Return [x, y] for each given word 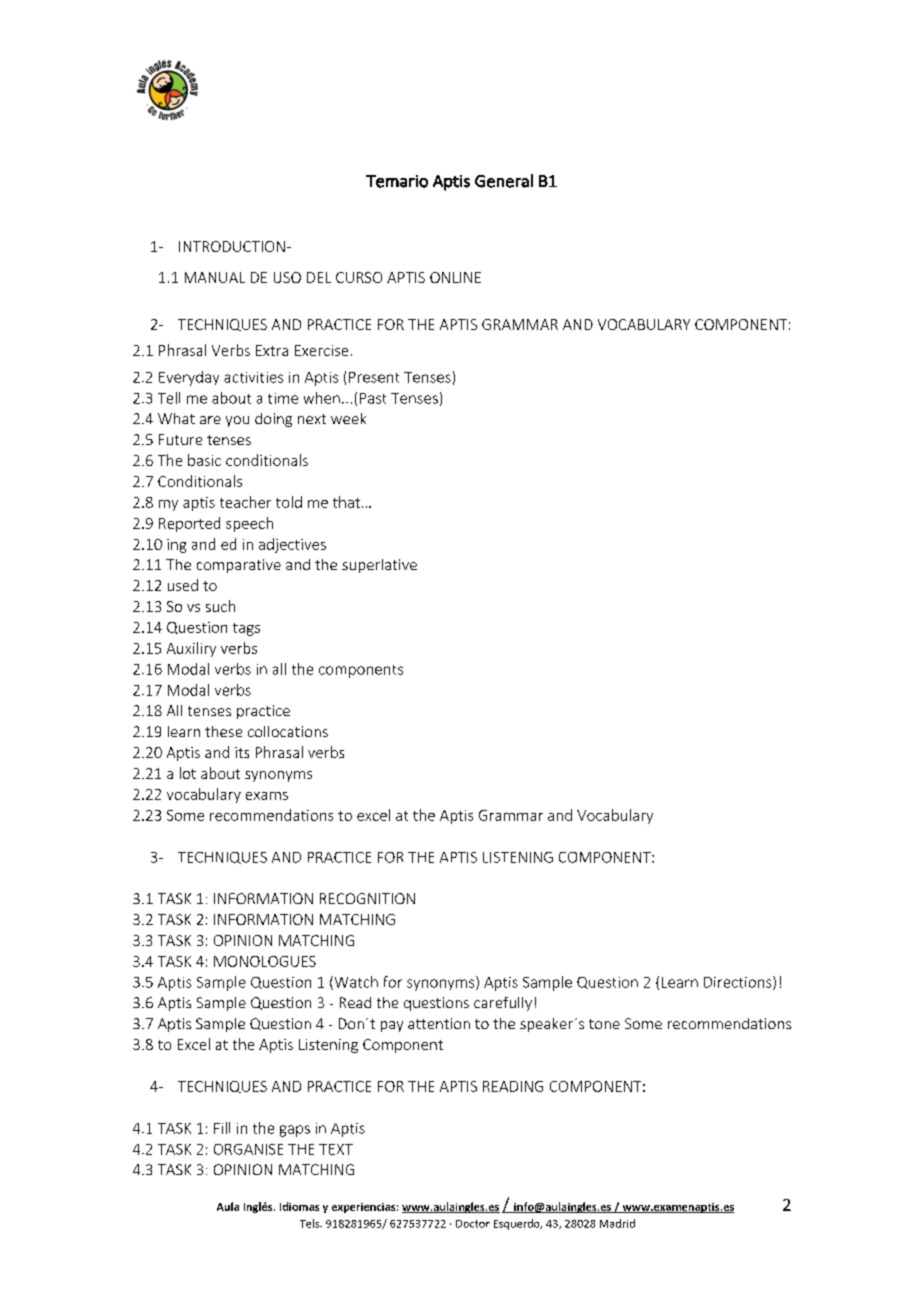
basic [204, 460]
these [223, 731]
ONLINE [455, 277]
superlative [379, 566]
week [348, 418]
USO [287, 277]
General [504, 181]
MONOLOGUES [265, 961]
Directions [739, 983]
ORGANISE [248, 1149]
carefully [503, 1004]
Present [374, 377]
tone [604, 1024]
